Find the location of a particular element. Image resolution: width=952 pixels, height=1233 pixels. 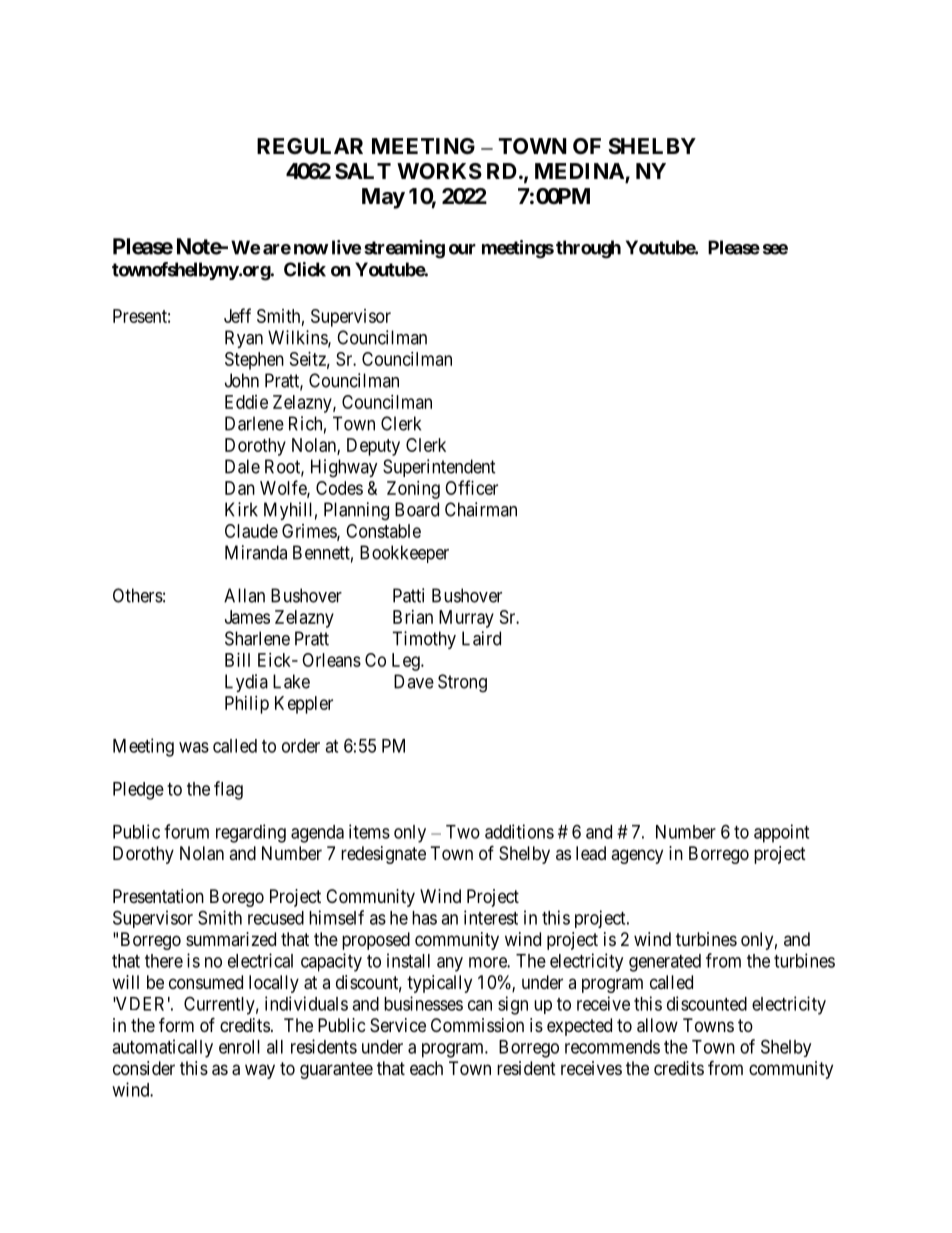

forum is located at coordinates (186, 831).
